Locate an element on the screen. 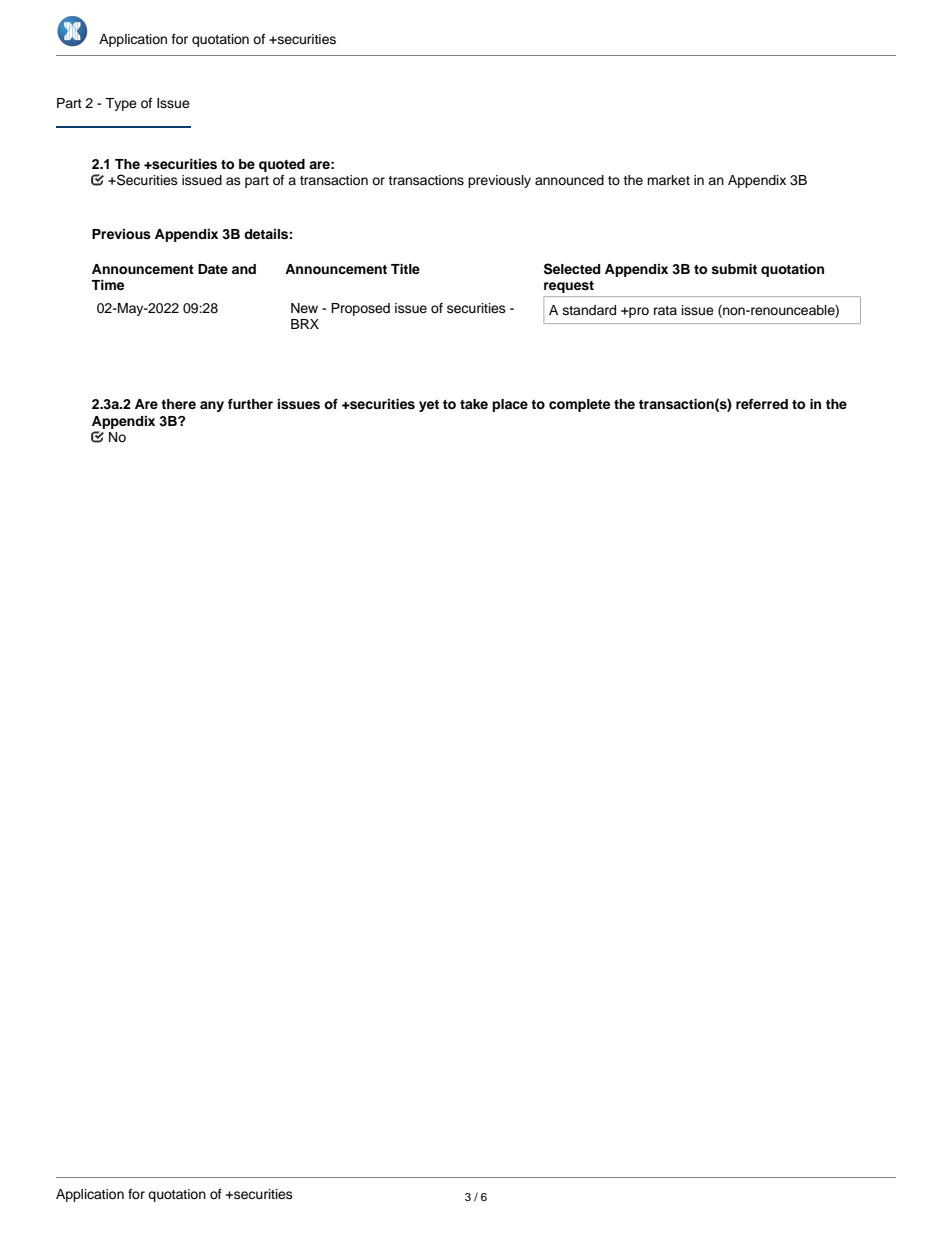 The width and height of the screenshot is (952, 1233). quoted is located at coordinates (282, 165).
